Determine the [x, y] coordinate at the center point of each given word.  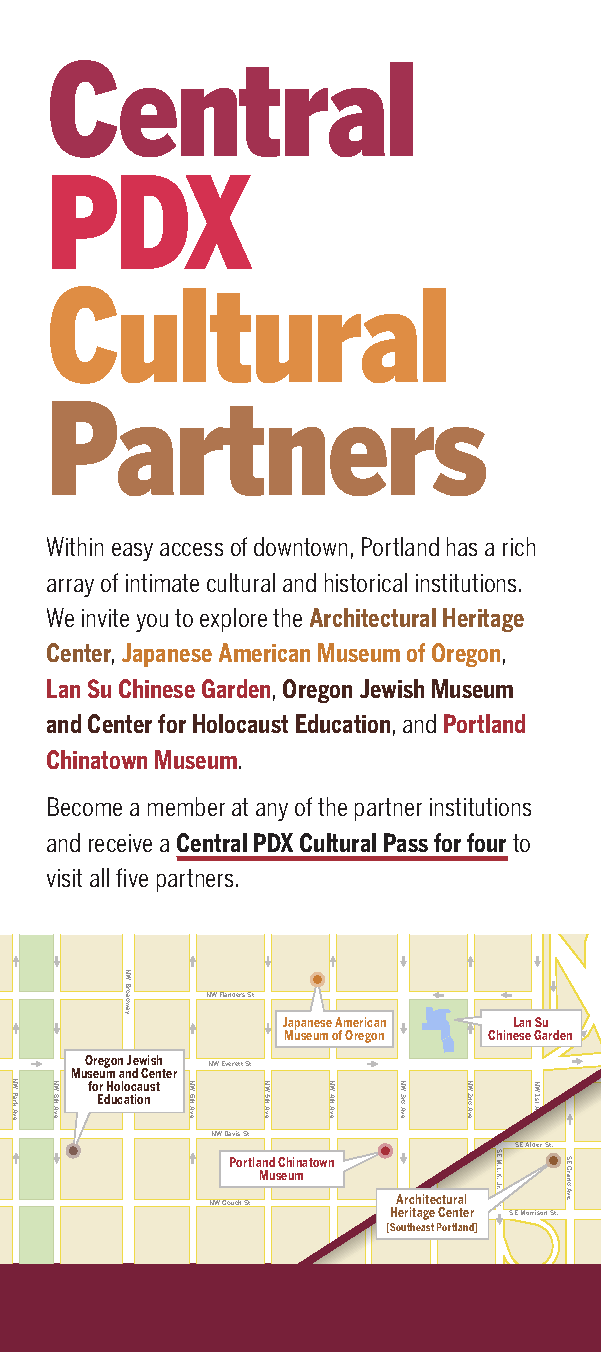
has [462, 546]
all [99, 877]
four [486, 842]
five [132, 877]
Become [85, 806]
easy [132, 552]
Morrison [534, 1212]
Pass [406, 842]
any [272, 812]
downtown [300, 546]
